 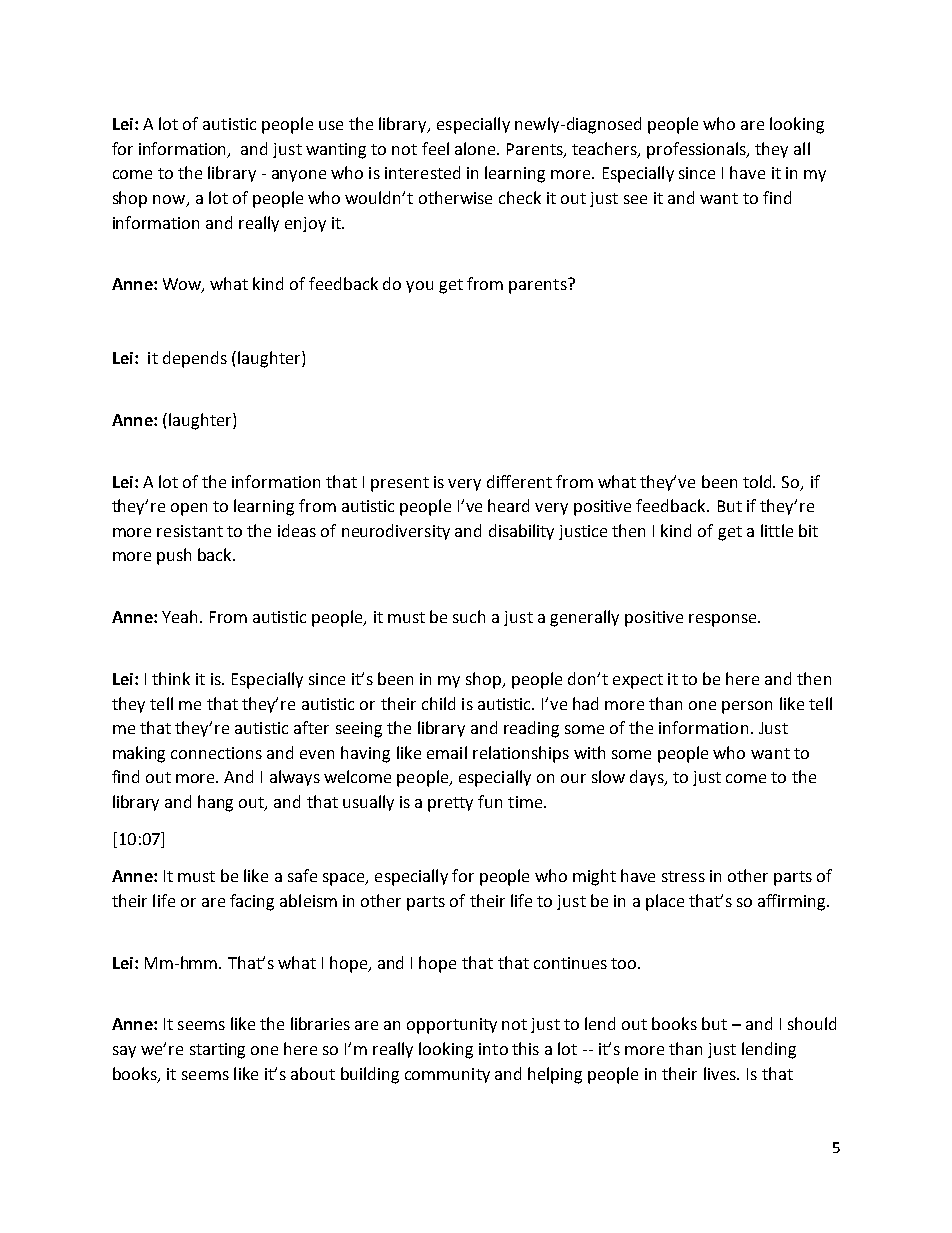 I want to click on different, so click(x=519, y=481).
